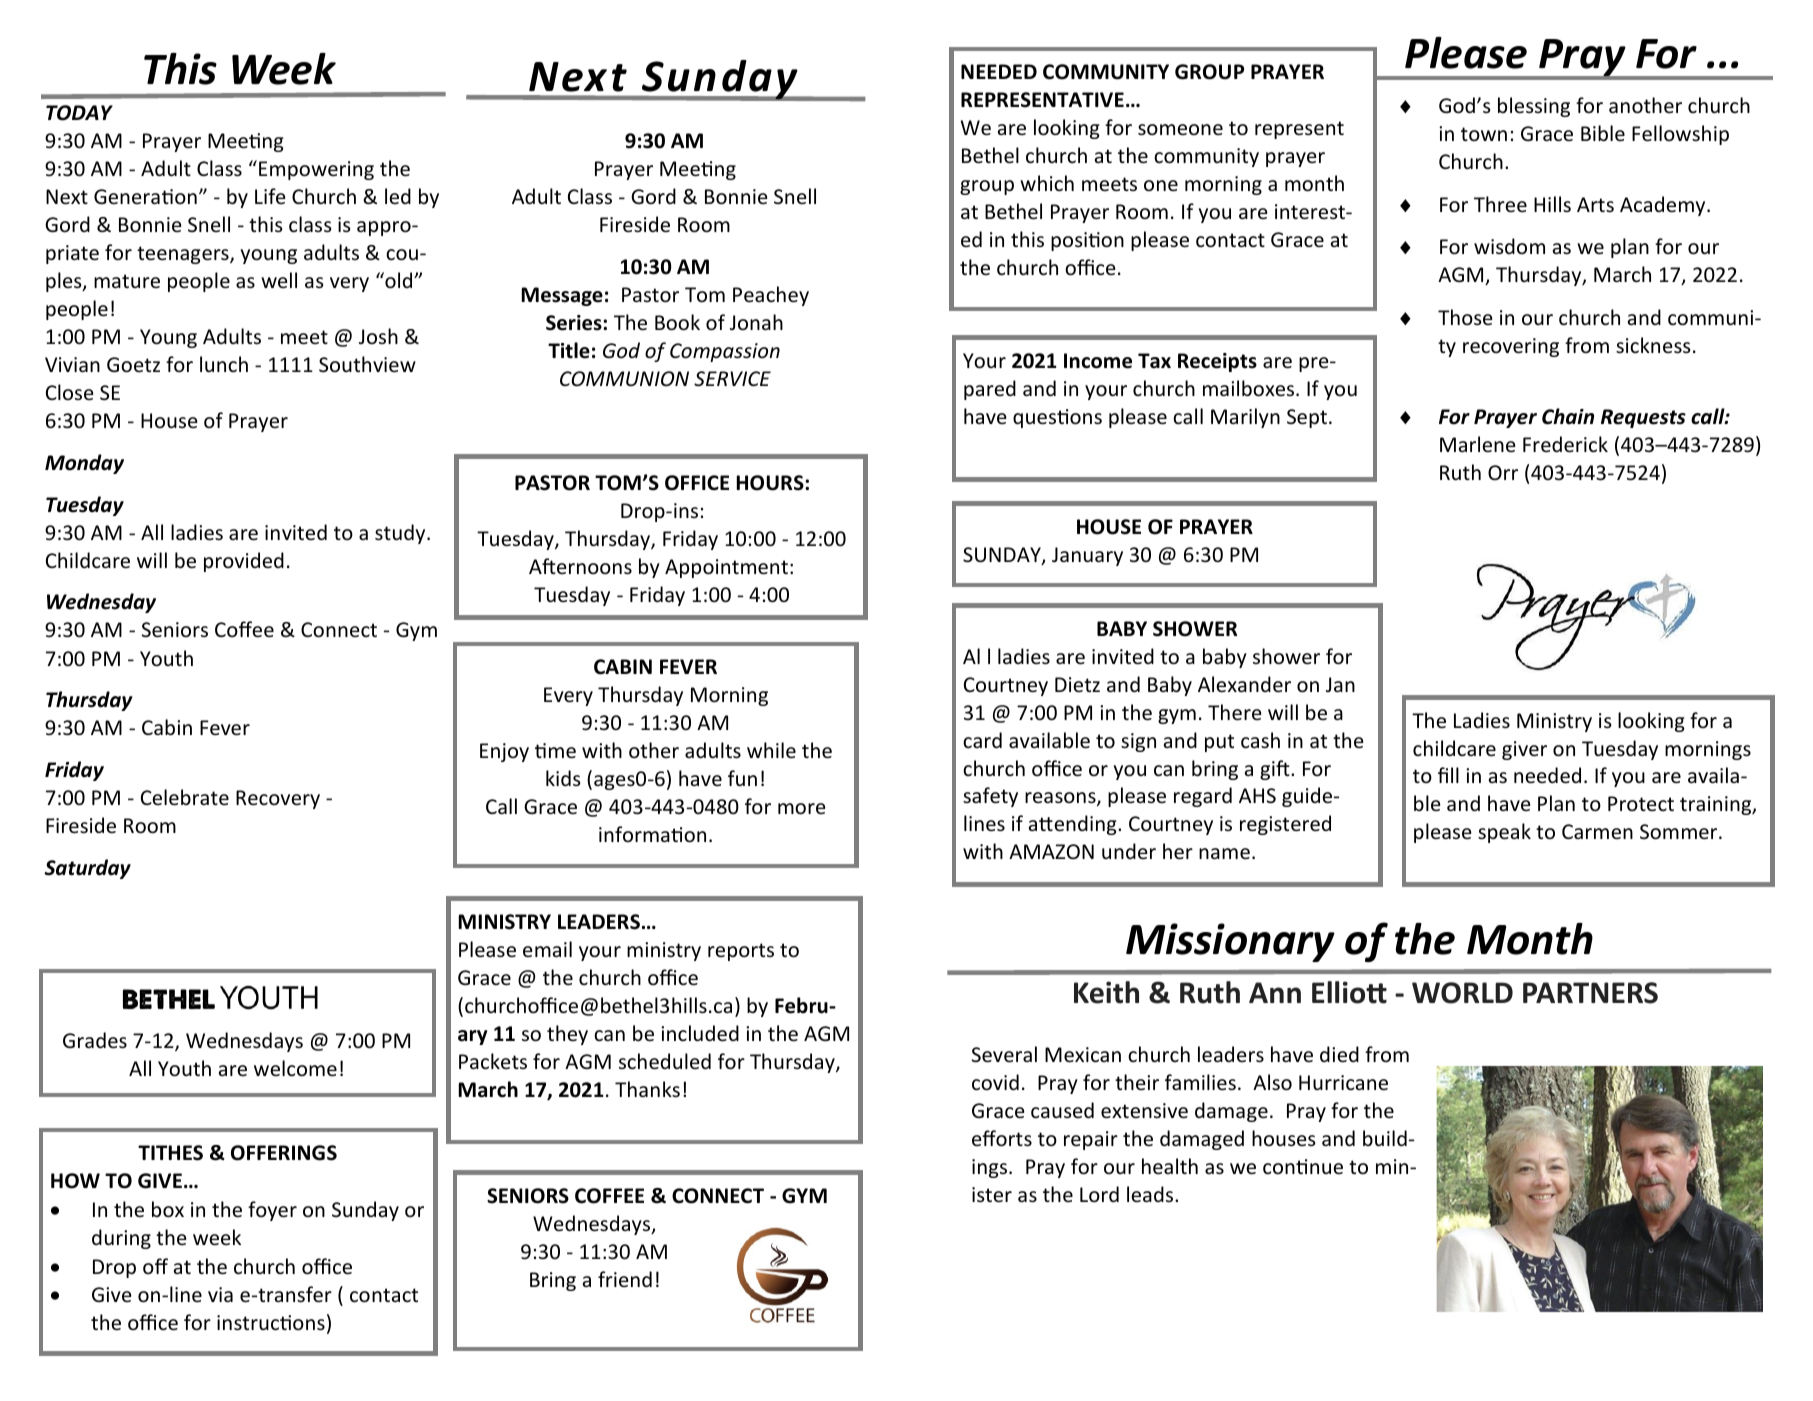 This page has height=1401, width=1813. What do you see at coordinates (1504, 833) in the page?
I see `speak` at bounding box center [1504, 833].
